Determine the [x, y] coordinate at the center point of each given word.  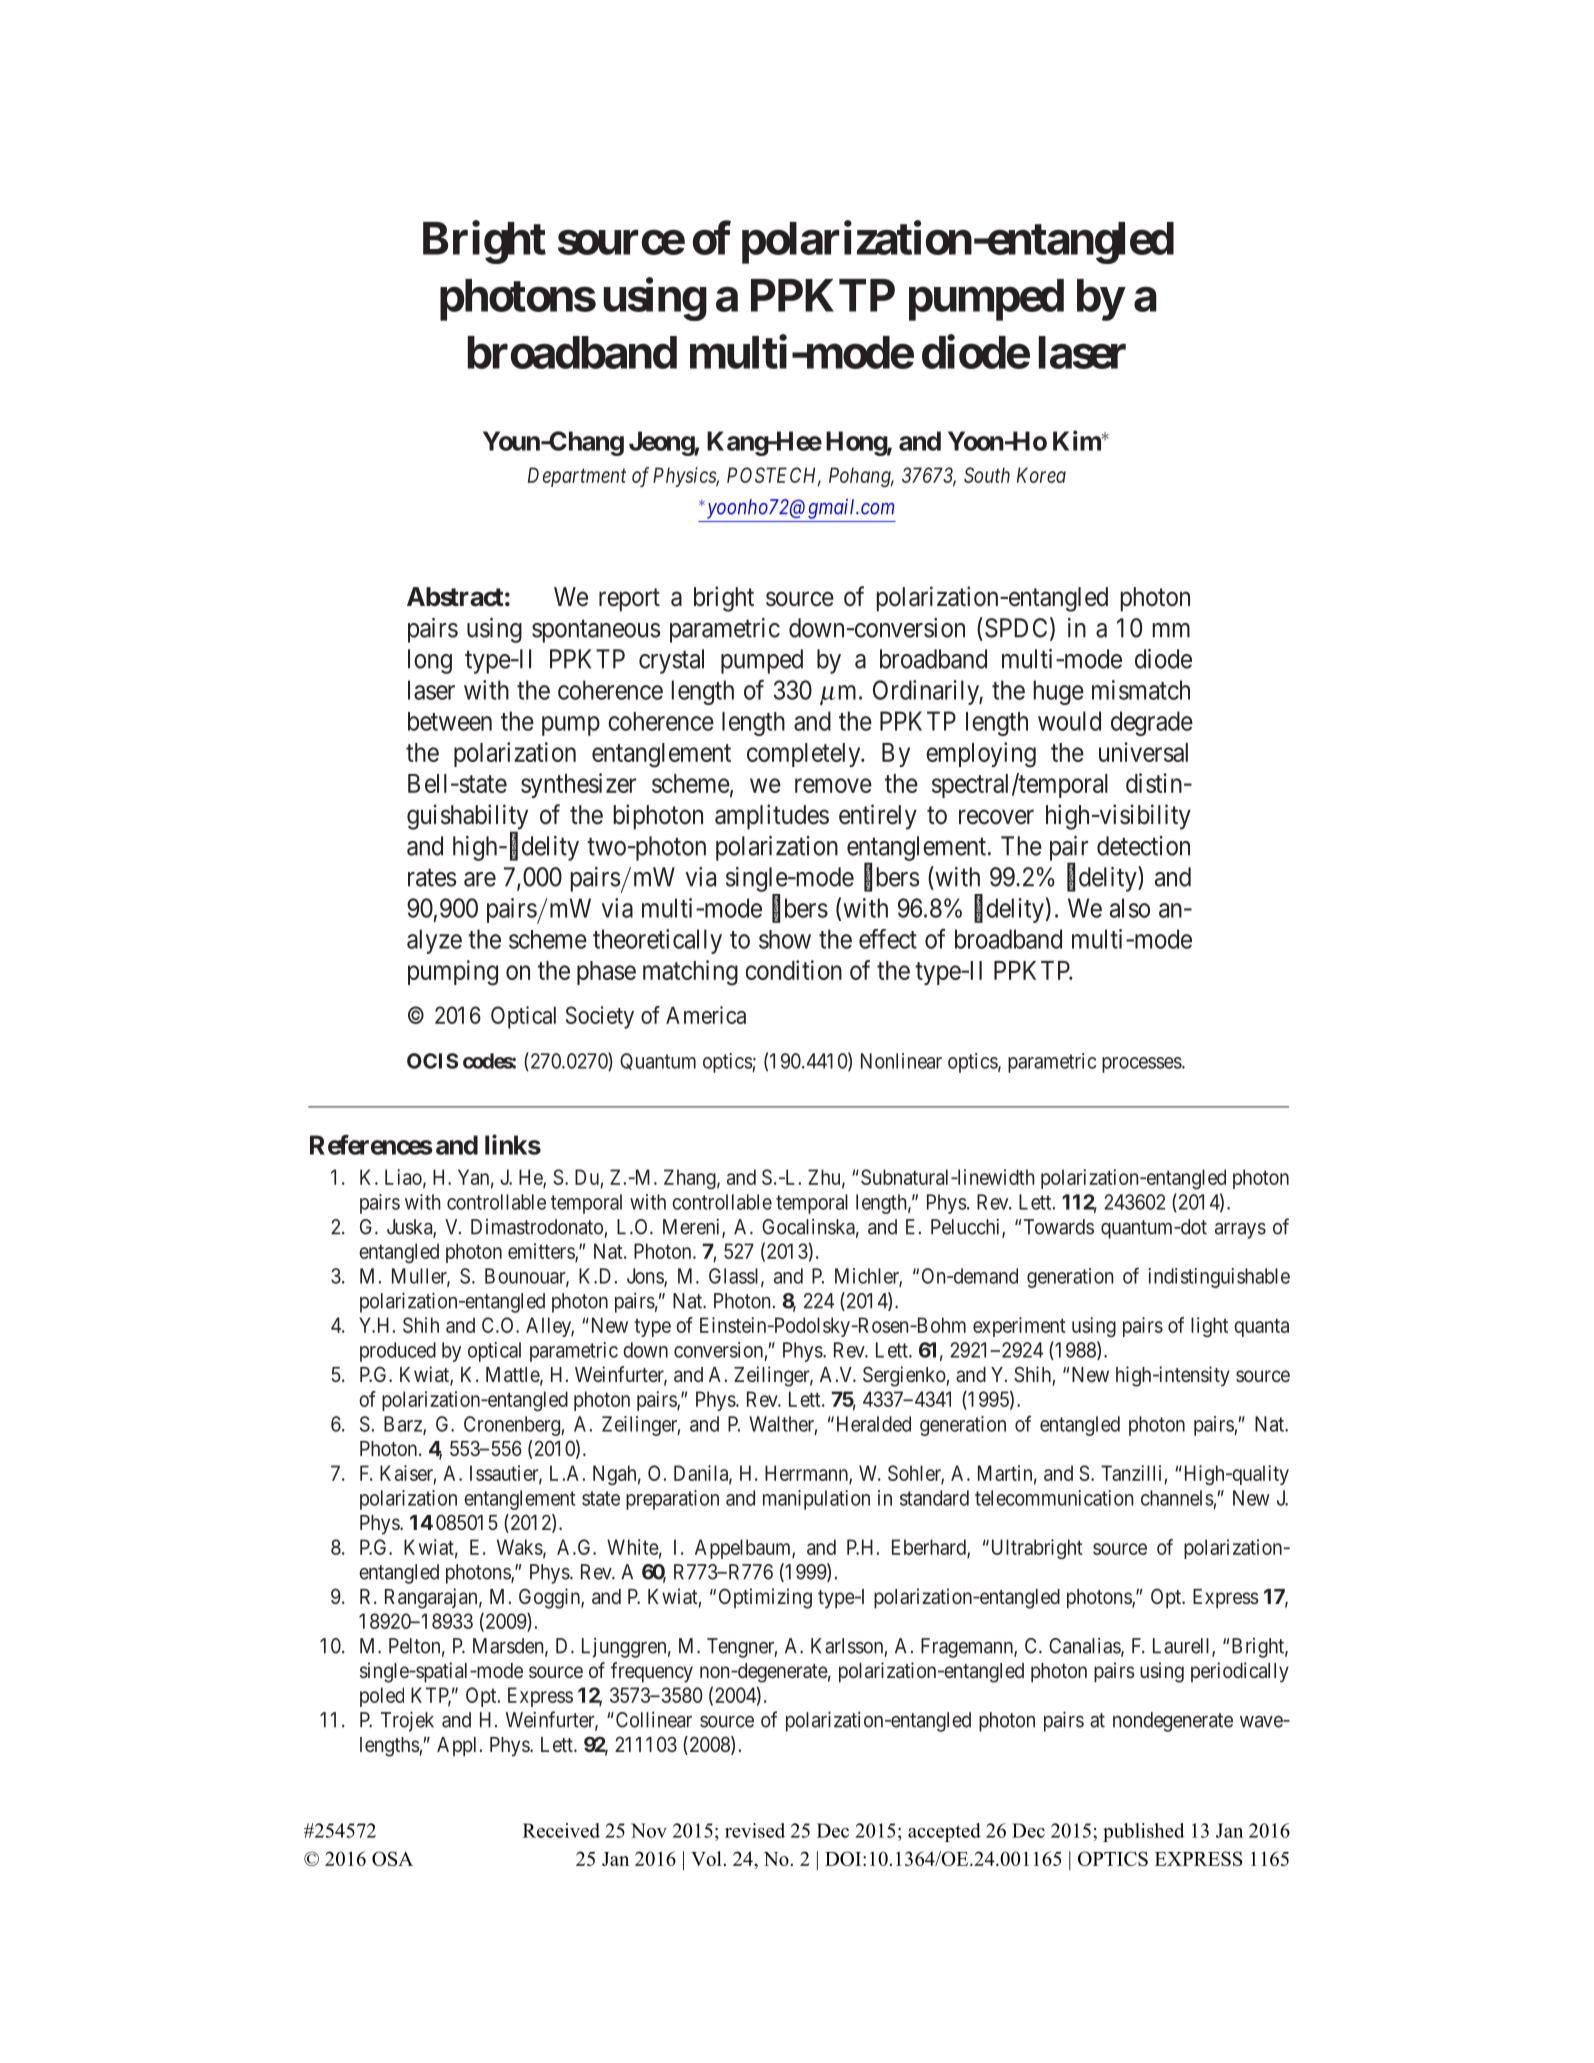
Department [577, 477]
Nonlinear [901, 1061]
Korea [1041, 475]
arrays [1240, 1231]
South [987, 475]
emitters [542, 1252]
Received [561, 1830]
